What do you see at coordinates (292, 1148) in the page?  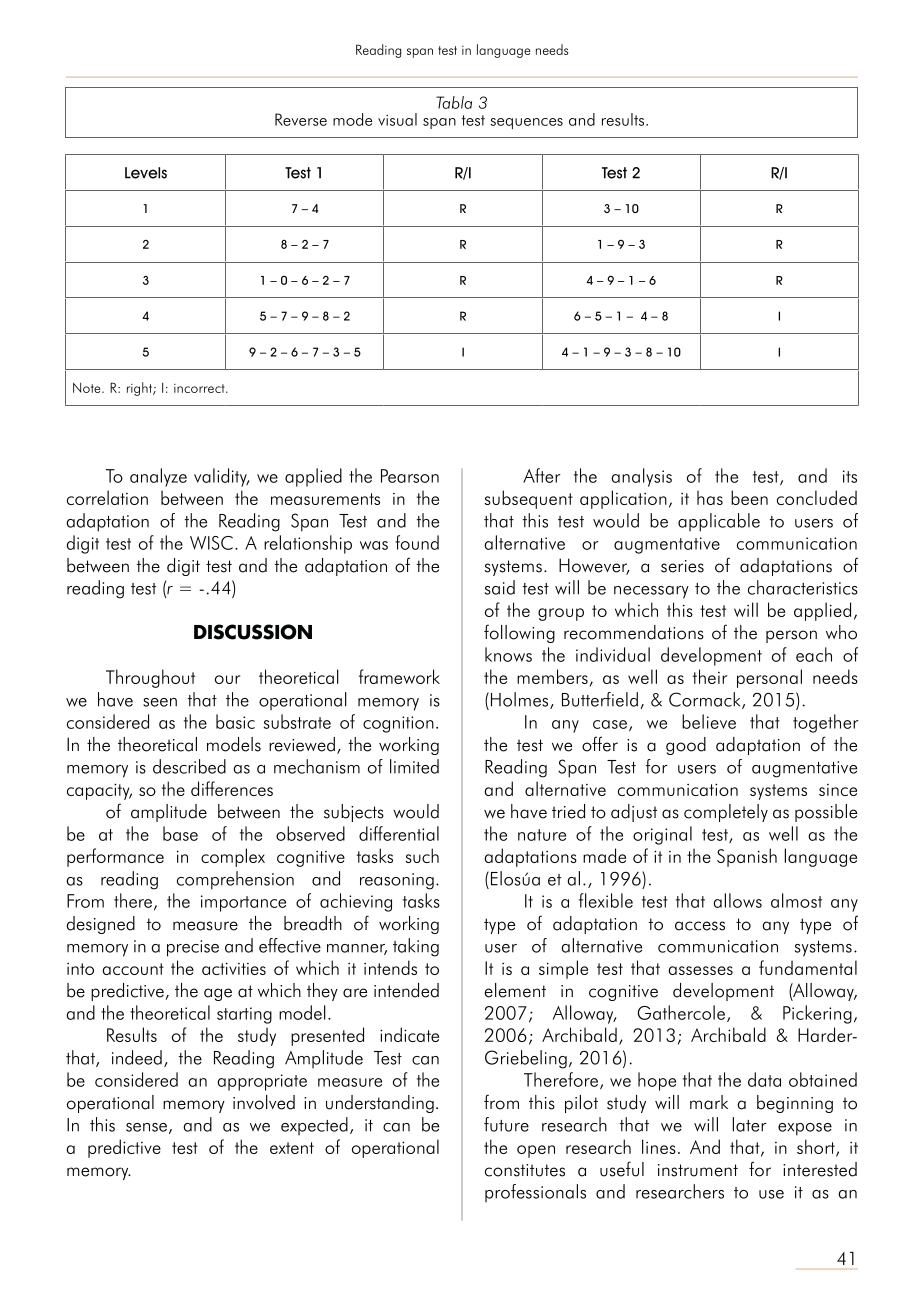 I see `extent` at bounding box center [292, 1148].
